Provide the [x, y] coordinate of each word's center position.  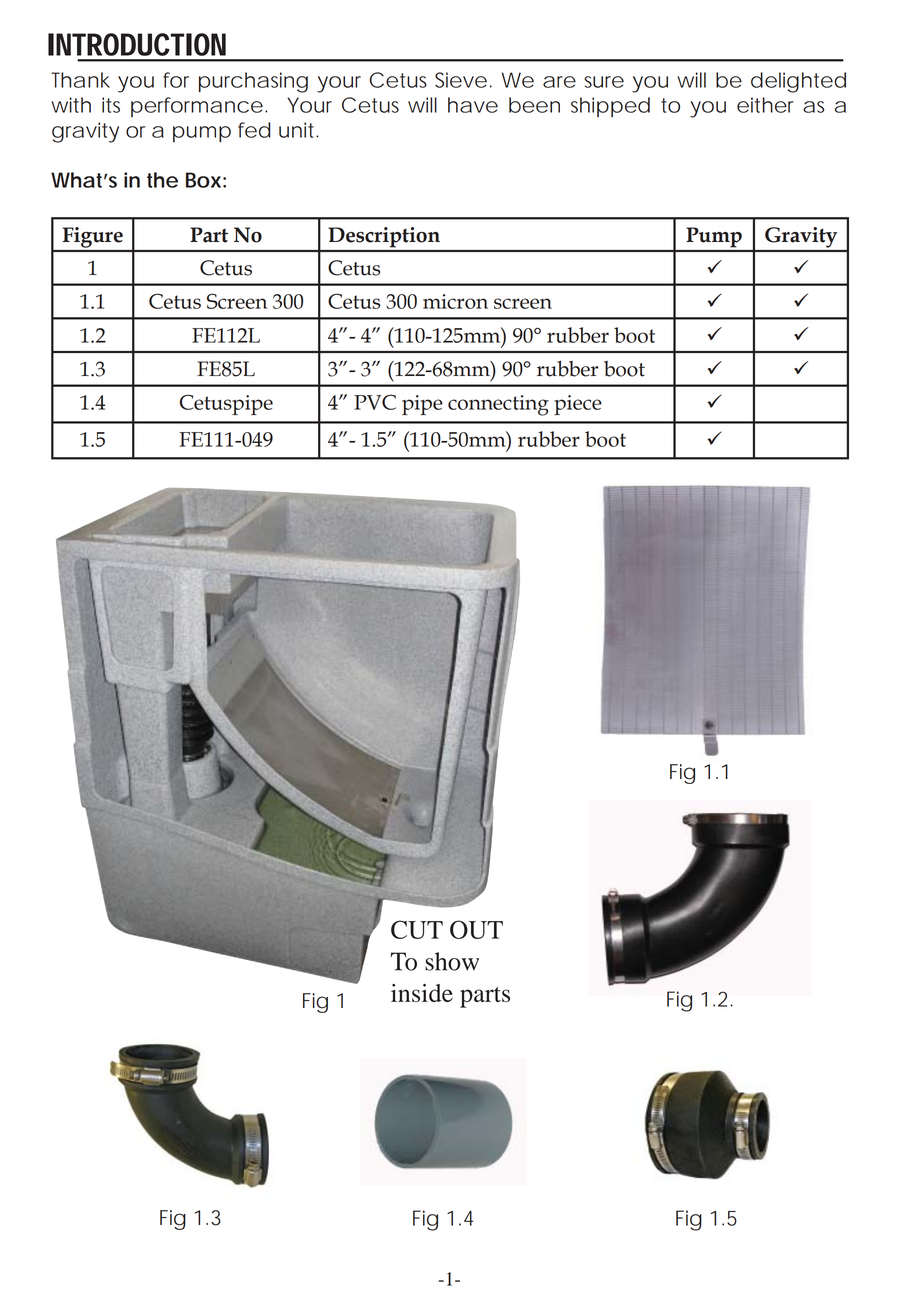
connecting [498, 405]
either [765, 105]
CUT [417, 929]
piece [578, 405]
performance [197, 107]
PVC [375, 402]
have [473, 105]
